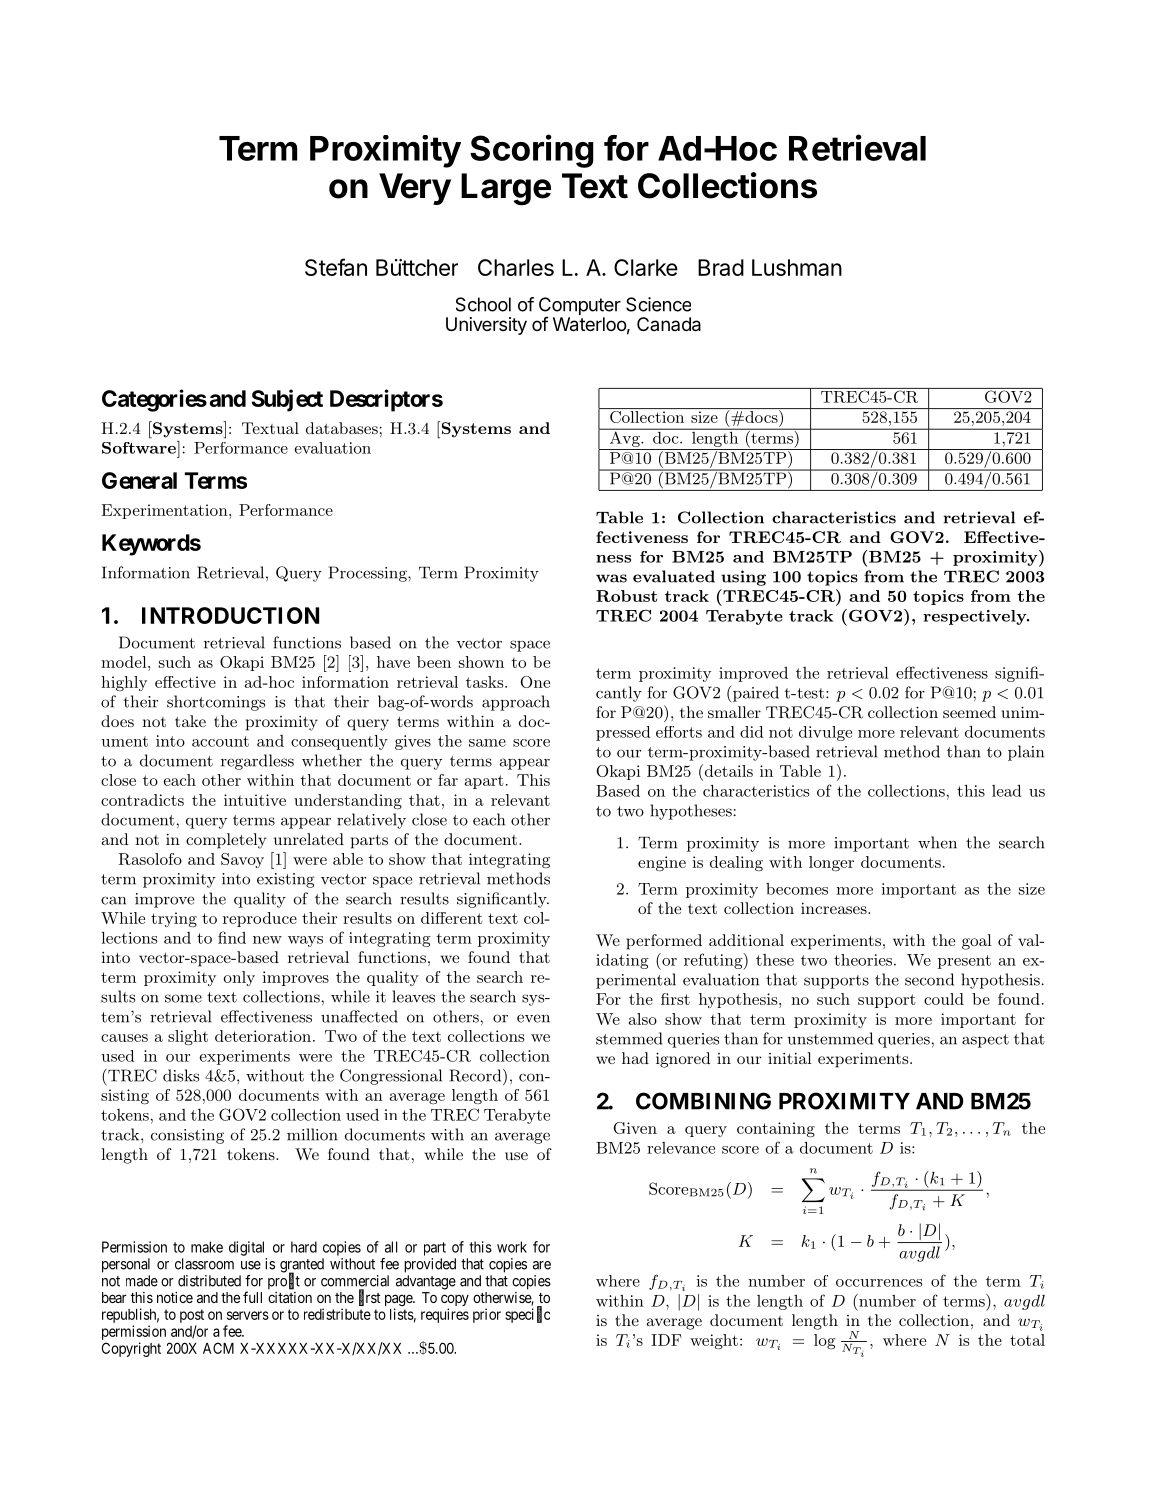 The width and height of the screenshot is (1151, 1490). Describe the element at coordinates (248, 1315) in the screenshot. I see `servers` at that location.
